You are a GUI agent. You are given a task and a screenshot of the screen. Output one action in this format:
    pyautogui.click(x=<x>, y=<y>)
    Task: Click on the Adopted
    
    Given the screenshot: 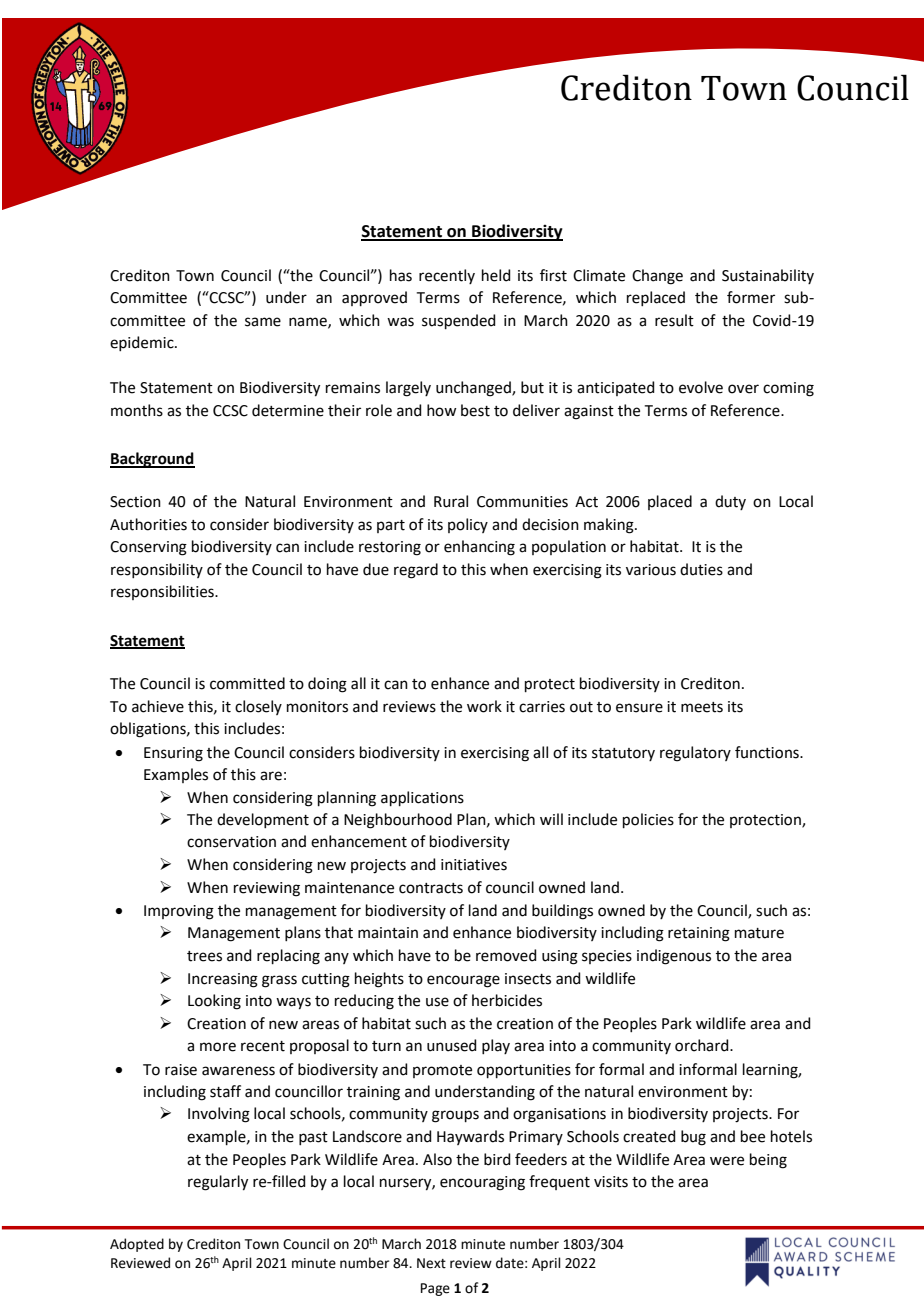 What is the action you would take?
    pyautogui.click(x=137, y=1245)
